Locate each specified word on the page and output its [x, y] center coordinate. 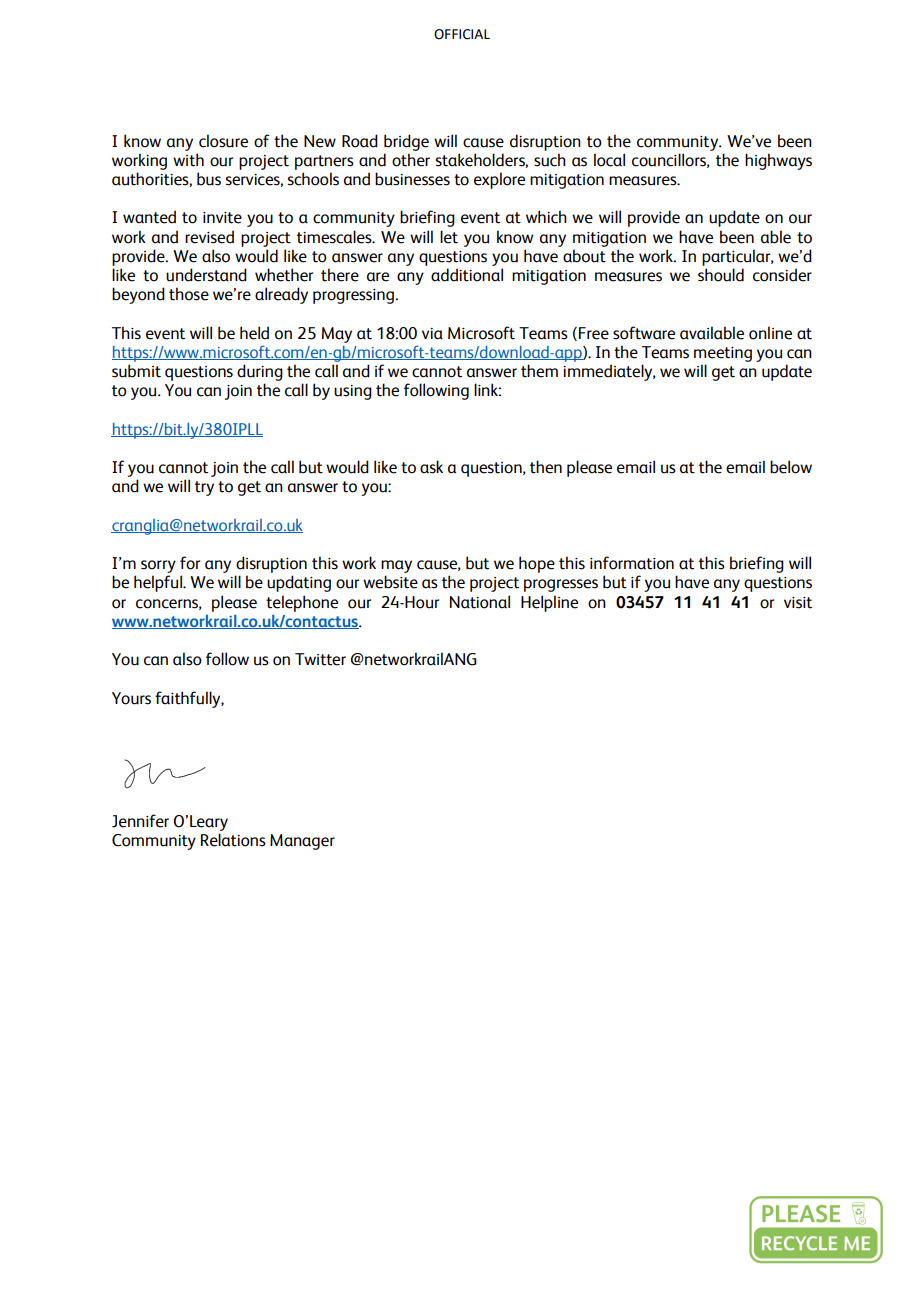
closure [223, 141]
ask [431, 467]
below [791, 467]
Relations [233, 840]
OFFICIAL [462, 34]
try [204, 488]
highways [778, 161]
